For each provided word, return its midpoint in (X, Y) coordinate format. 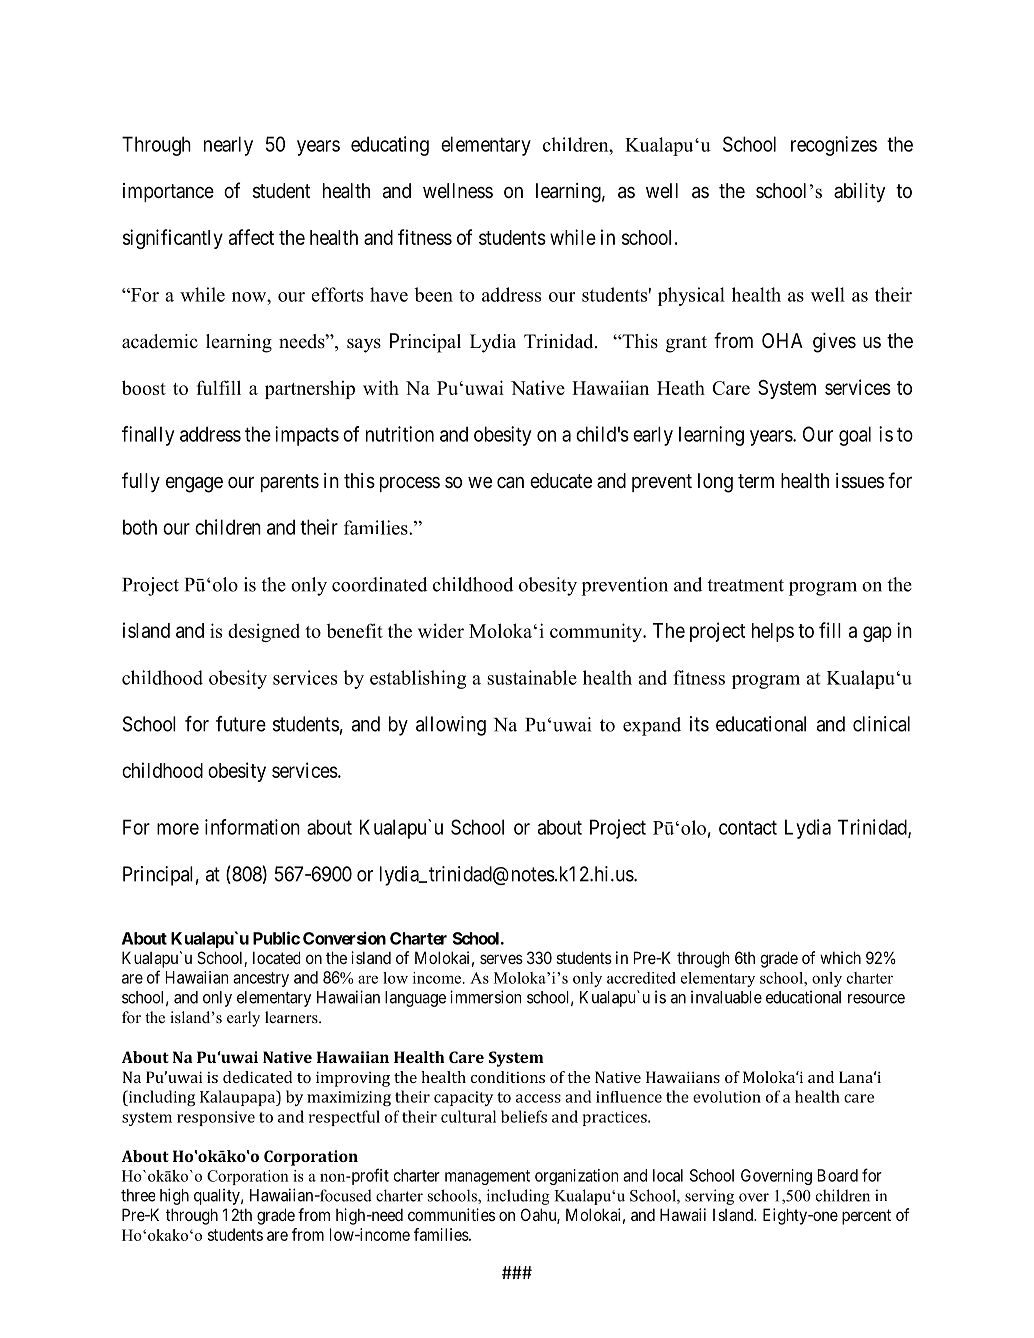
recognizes (834, 146)
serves (501, 959)
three (138, 1195)
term (756, 481)
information (252, 827)
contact (748, 828)
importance (168, 192)
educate (561, 481)
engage (194, 485)
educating (390, 146)
